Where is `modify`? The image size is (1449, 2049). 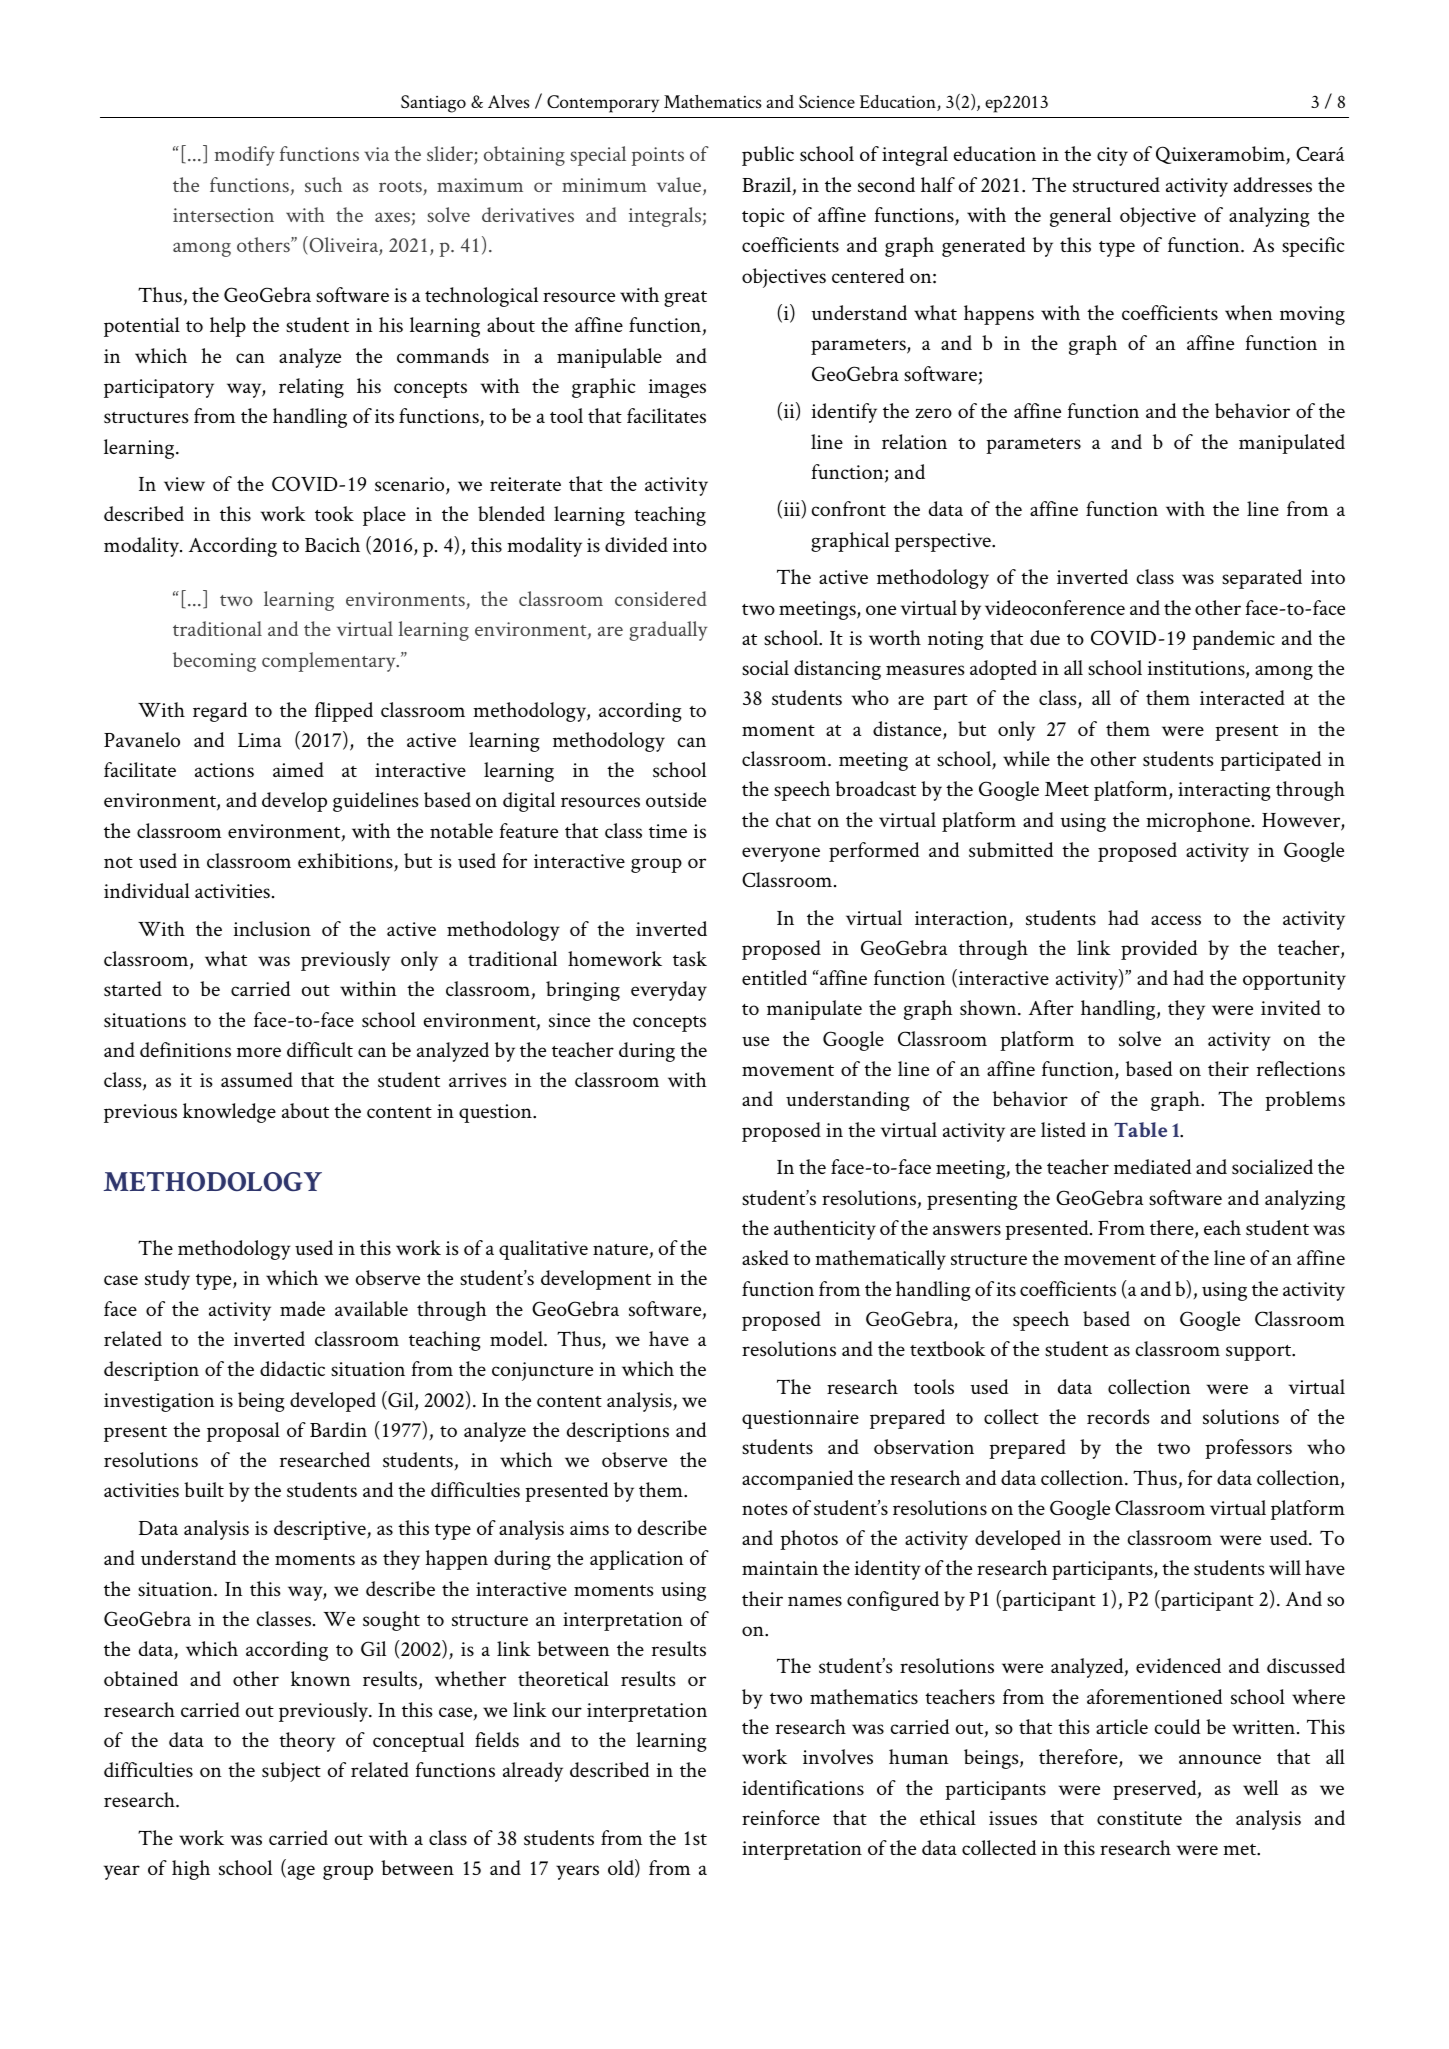
modify is located at coordinates (245, 156).
